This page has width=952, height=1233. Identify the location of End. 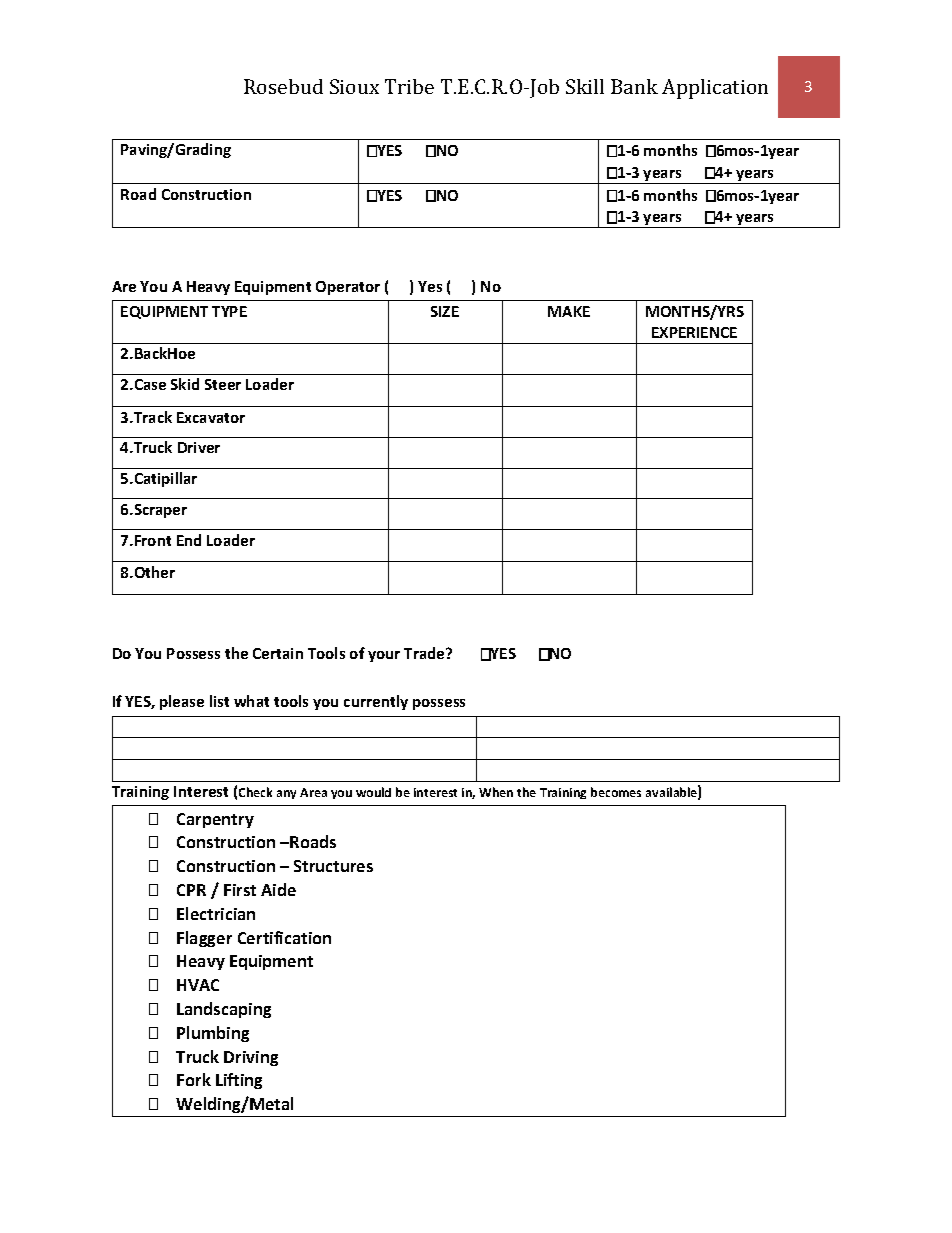
(189, 540).
